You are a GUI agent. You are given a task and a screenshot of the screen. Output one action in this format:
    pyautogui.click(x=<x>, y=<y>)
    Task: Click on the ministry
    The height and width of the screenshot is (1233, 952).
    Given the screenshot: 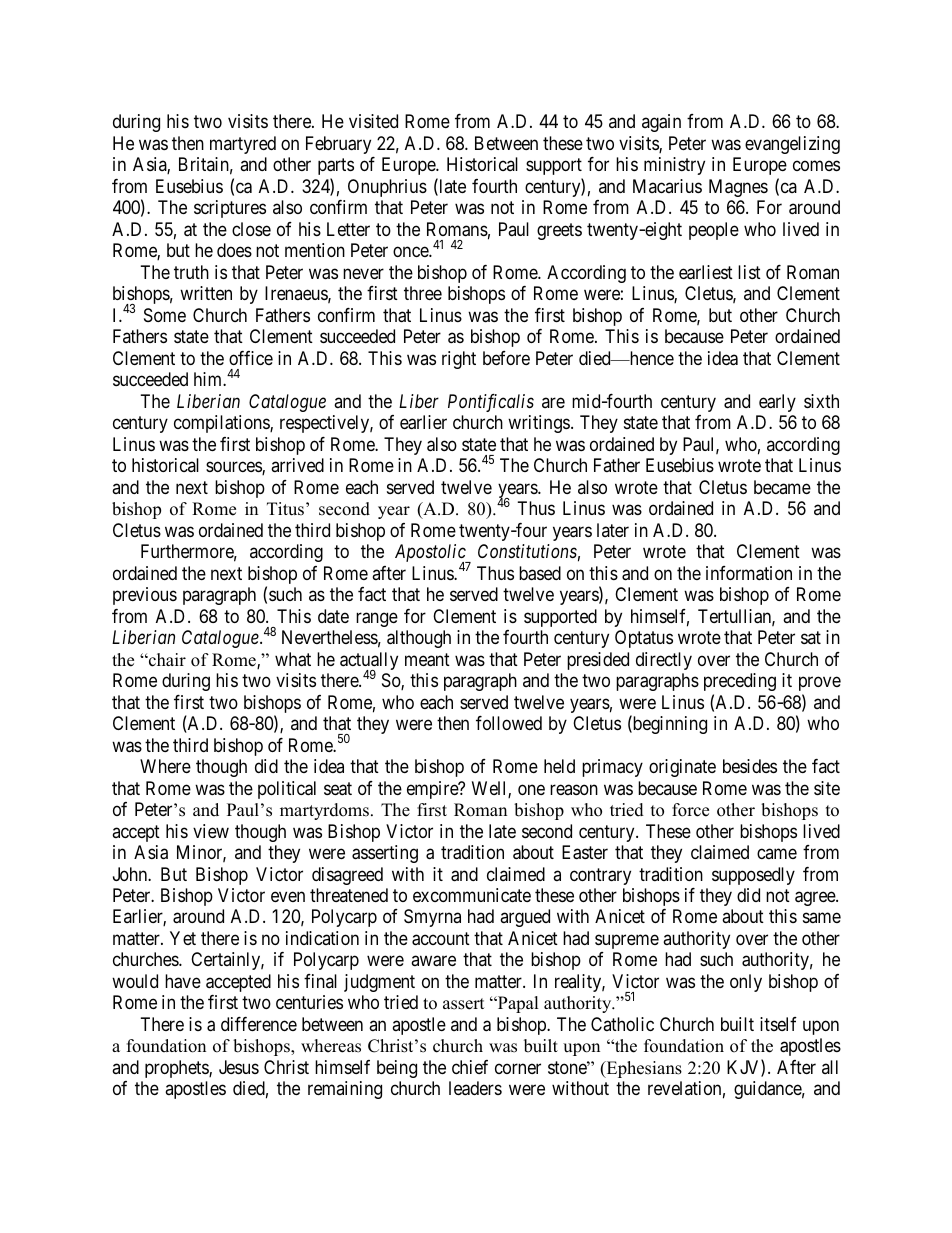 What is the action you would take?
    pyautogui.click(x=674, y=166)
